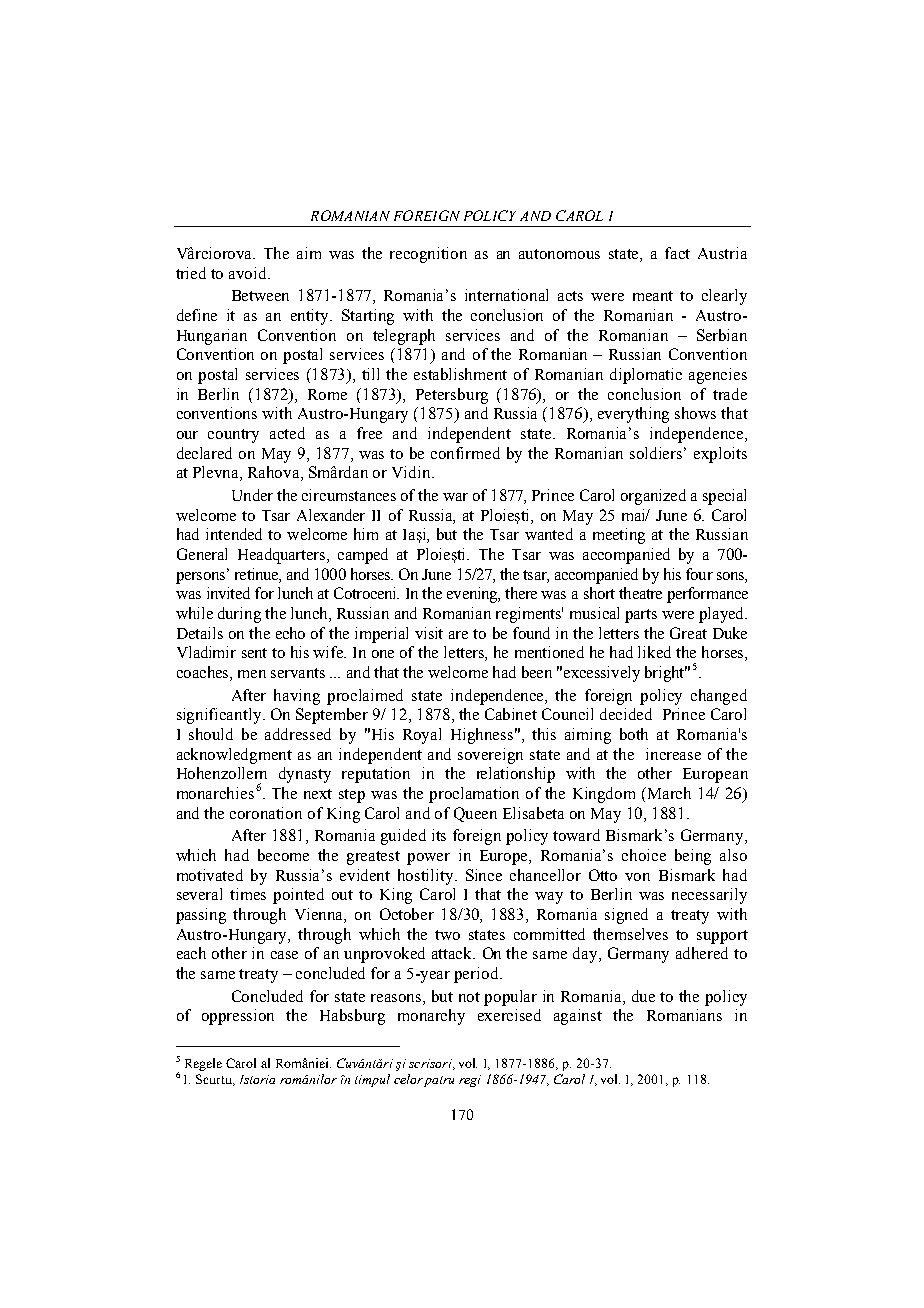 The image size is (924, 1308). Describe the element at coordinates (252, 495) in the screenshot. I see `Under` at that location.
